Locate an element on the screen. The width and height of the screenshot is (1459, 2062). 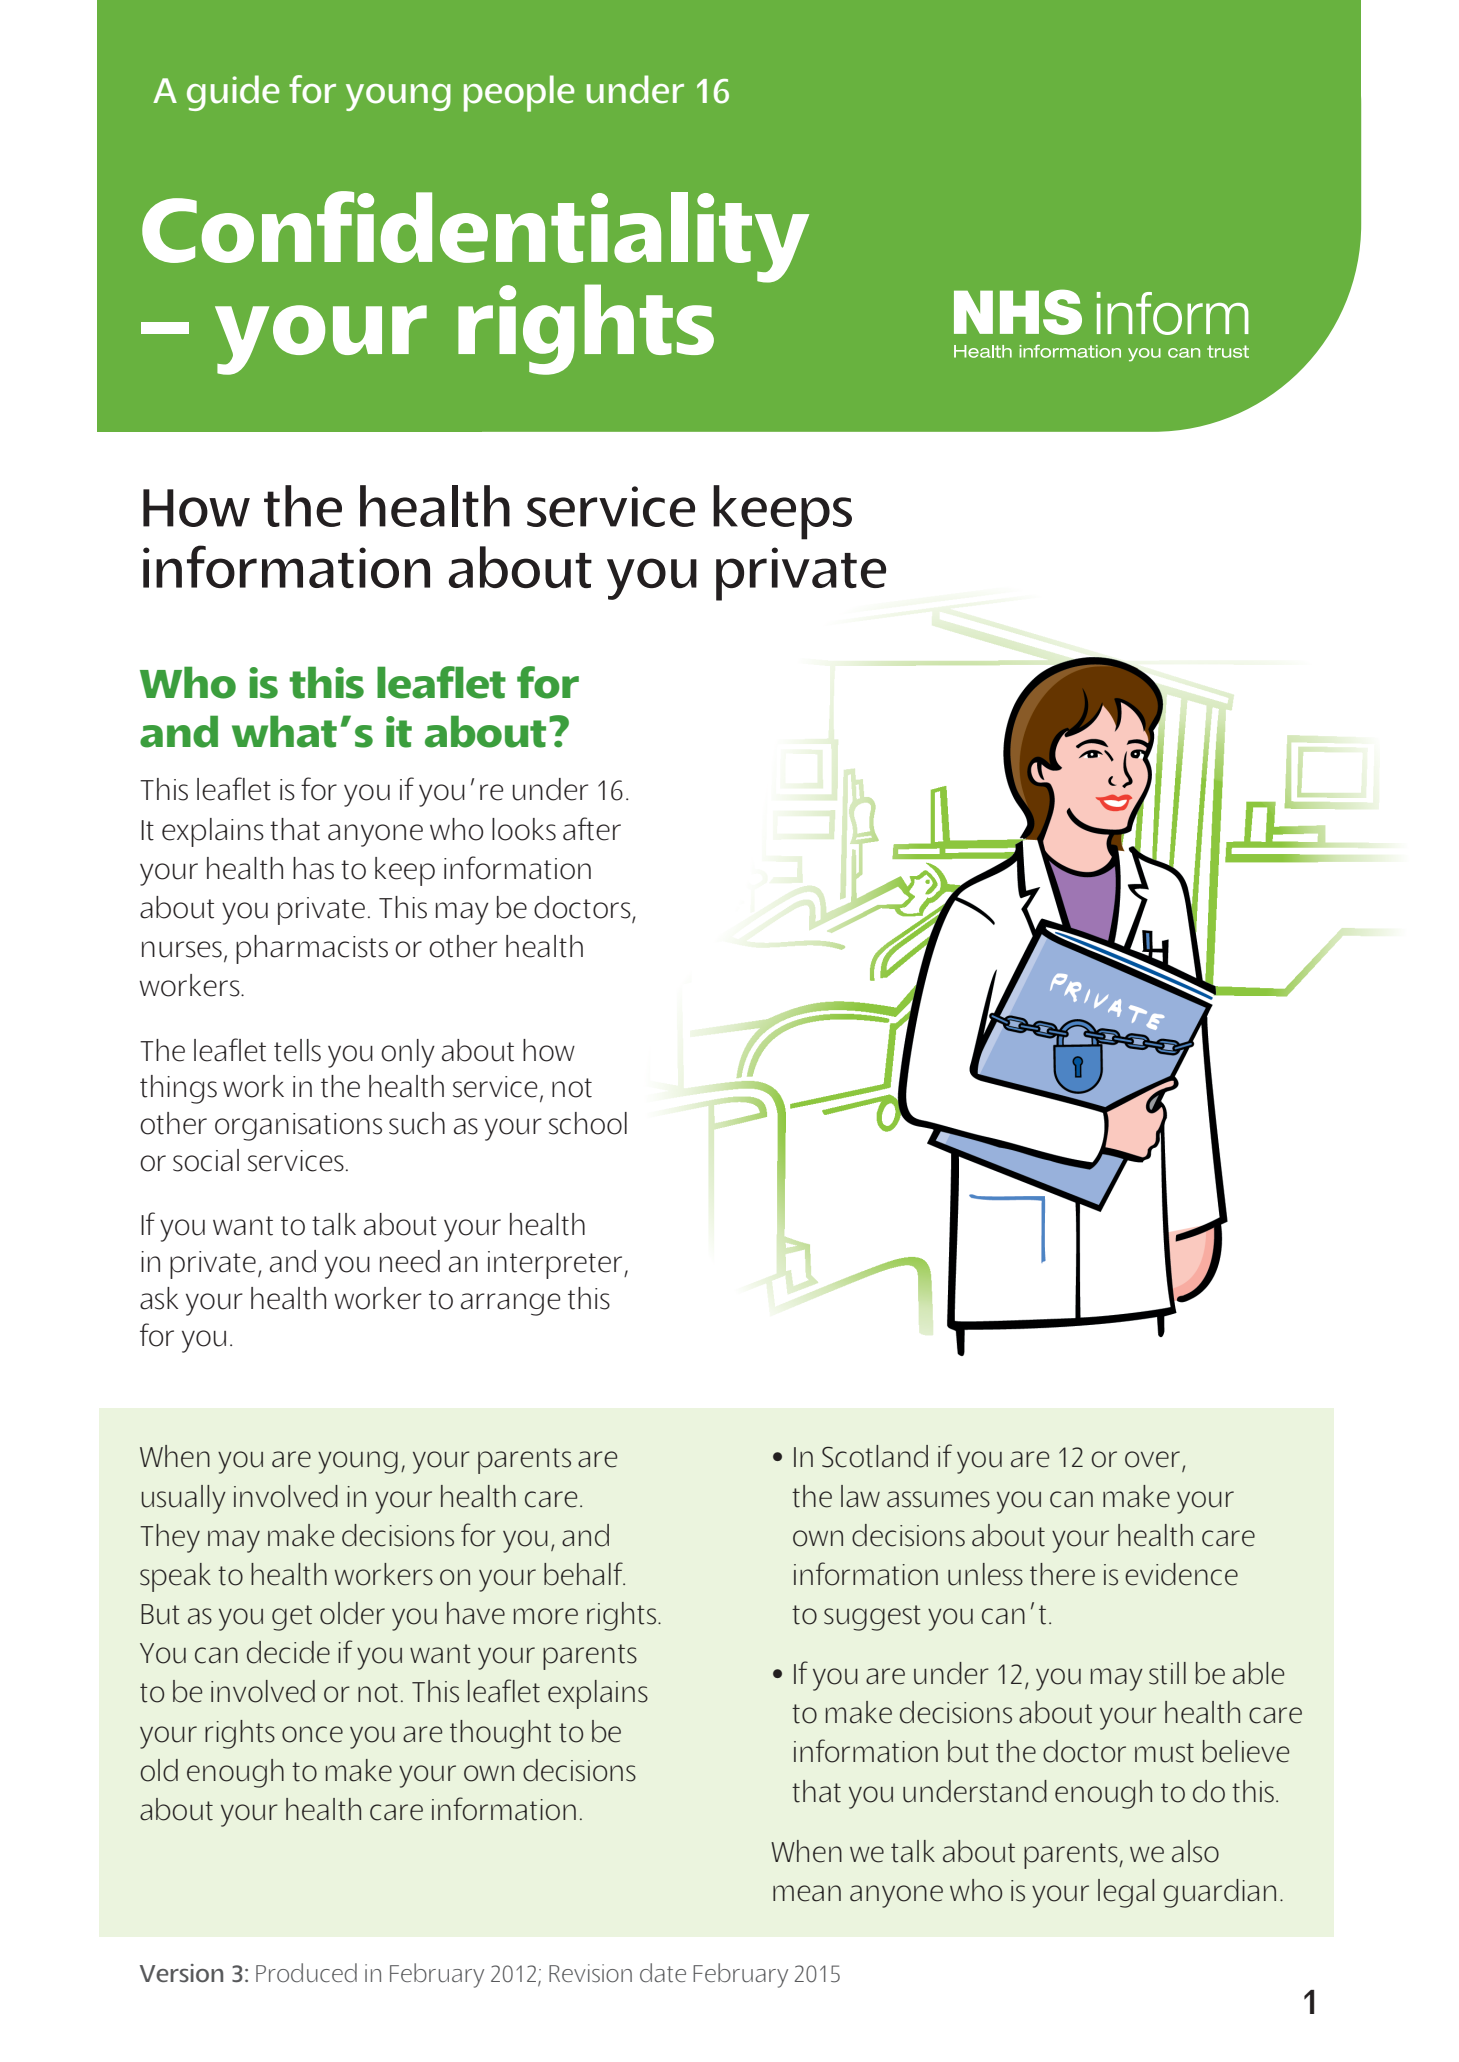
has is located at coordinates (313, 868).
